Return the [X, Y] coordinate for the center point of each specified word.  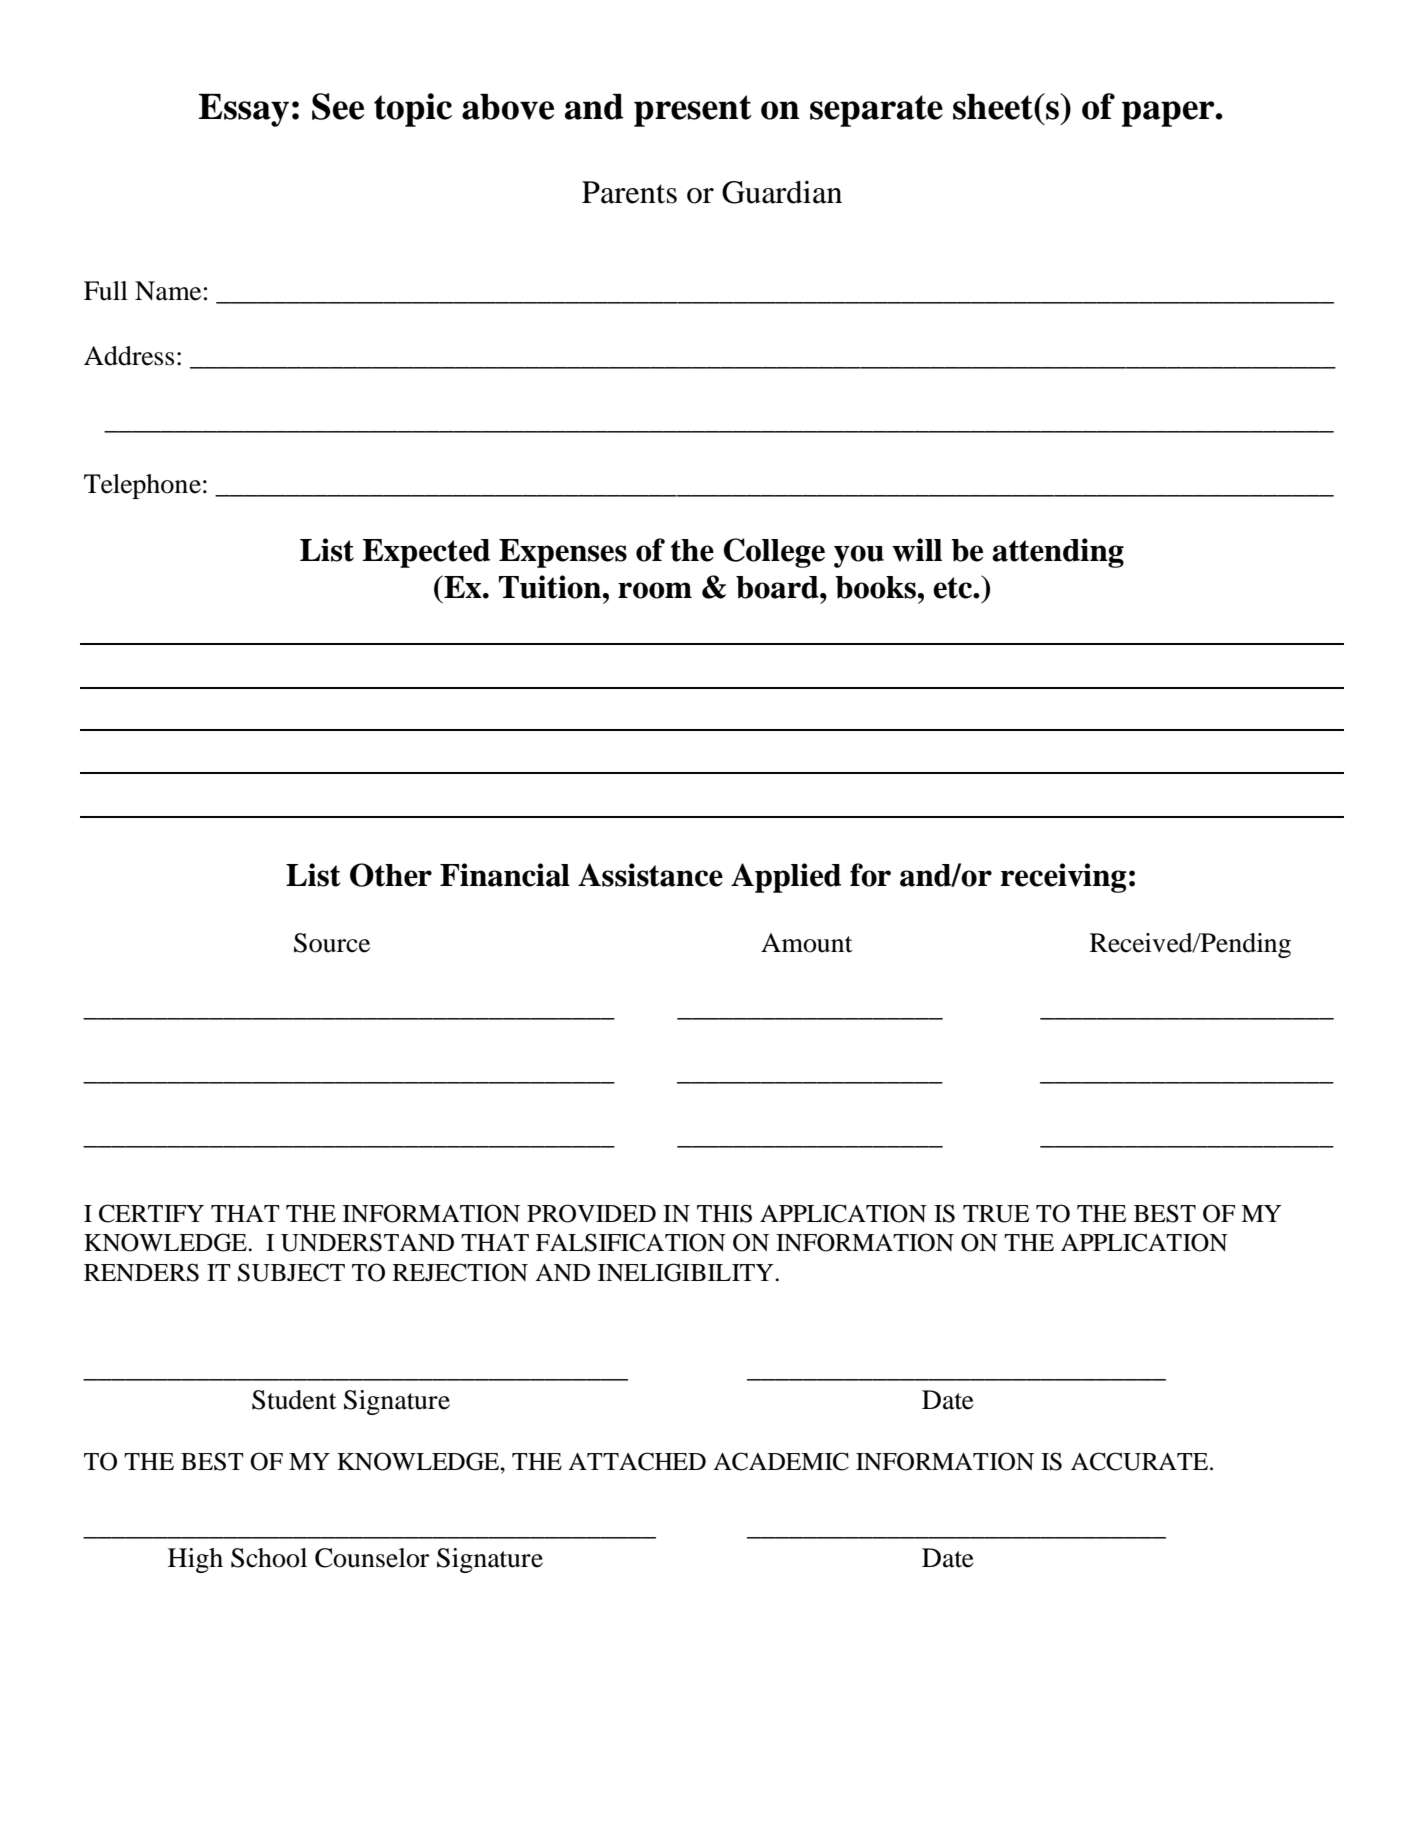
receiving [1063, 878]
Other [391, 875]
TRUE [996, 1214]
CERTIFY [151, 1213]
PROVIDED [591, 1213]
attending [1058, 553]
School [269, 1558]
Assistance [650, 875]
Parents [629, 192]
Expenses [563, 553]
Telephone [142, 486]
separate [876, 111]
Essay [243, 110]
